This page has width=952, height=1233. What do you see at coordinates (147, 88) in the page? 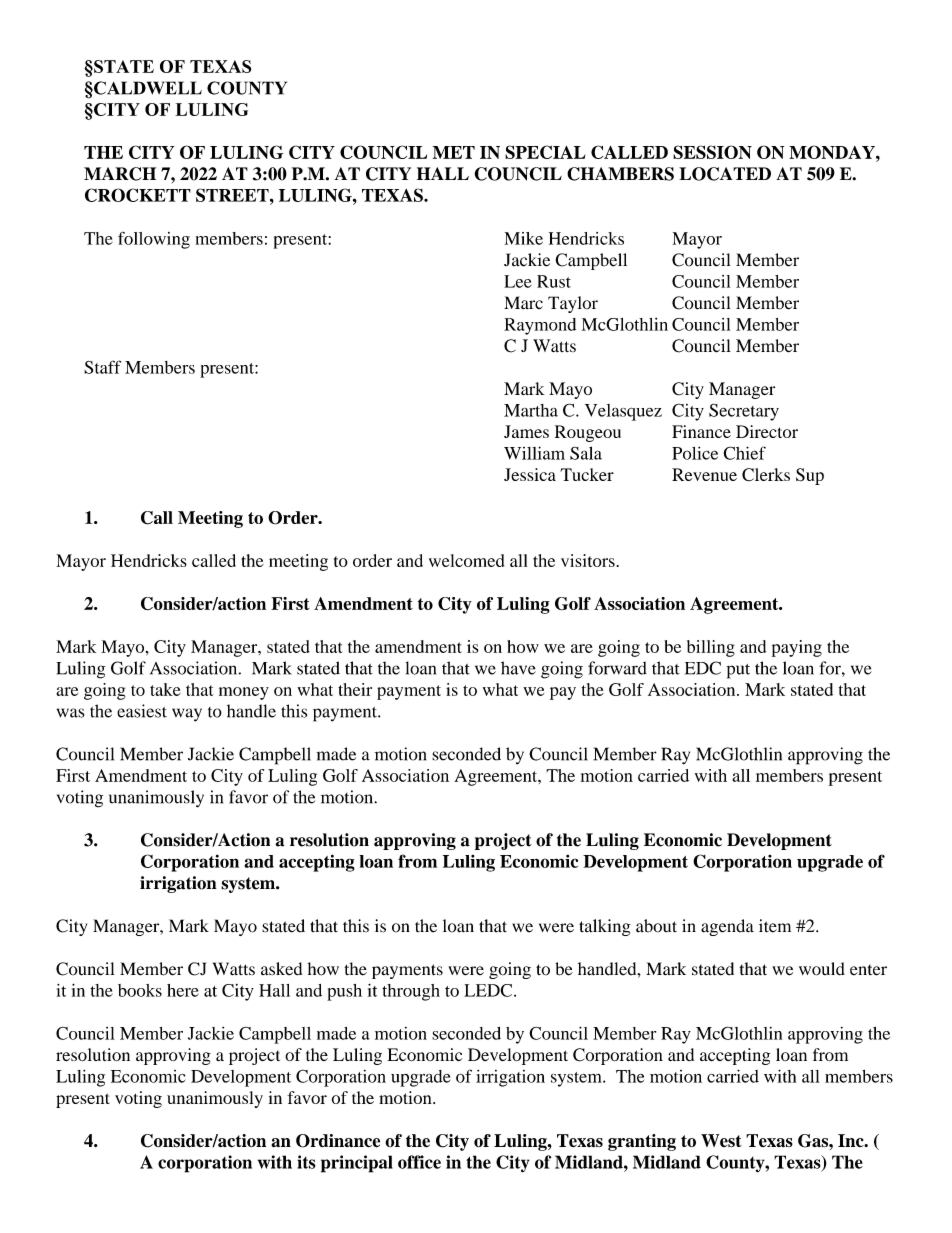
I see `CALDWELL` at bounding box center [147, 88].
